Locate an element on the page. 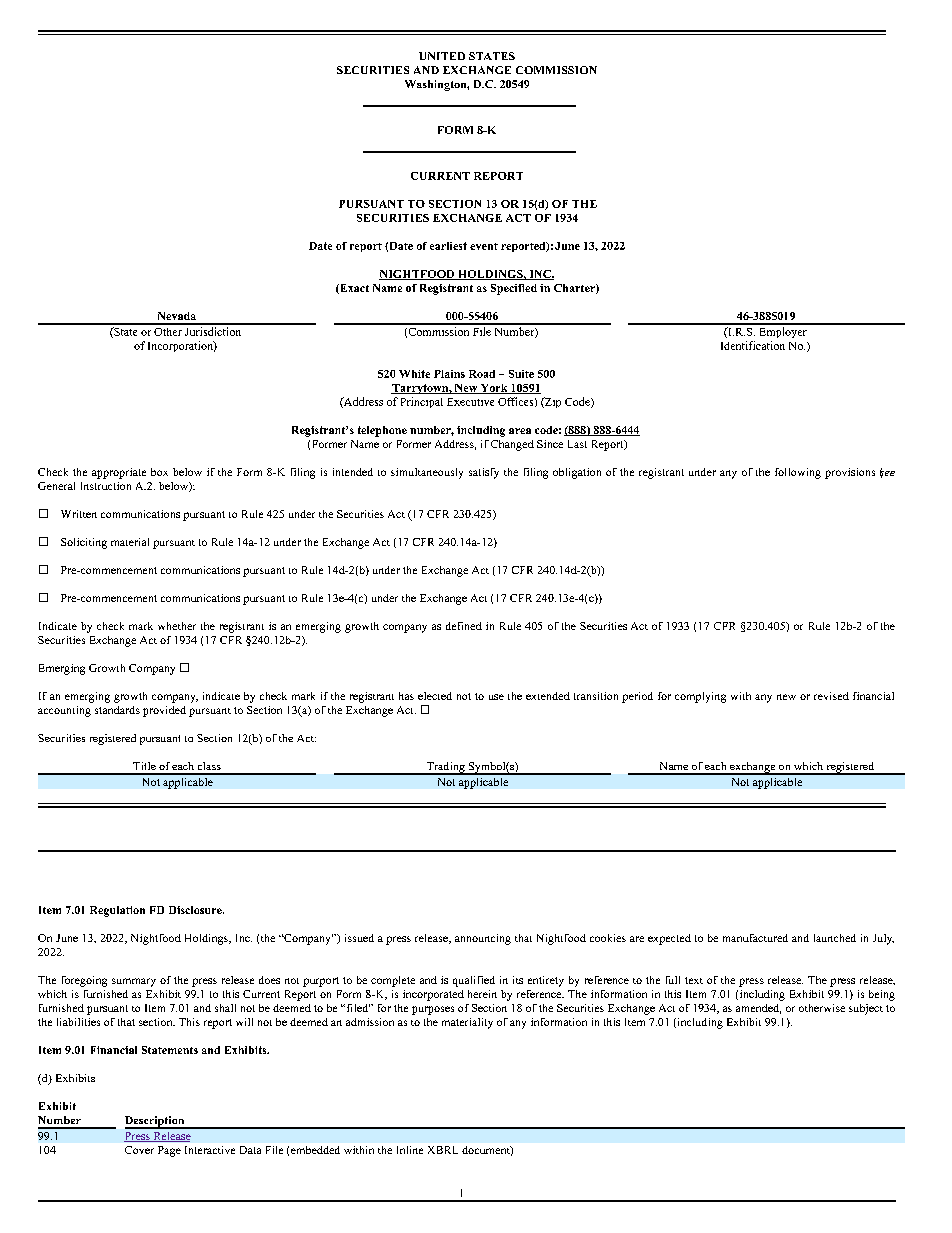 This image has height=1233, width=952. event is located at coordinates (484, 246).
